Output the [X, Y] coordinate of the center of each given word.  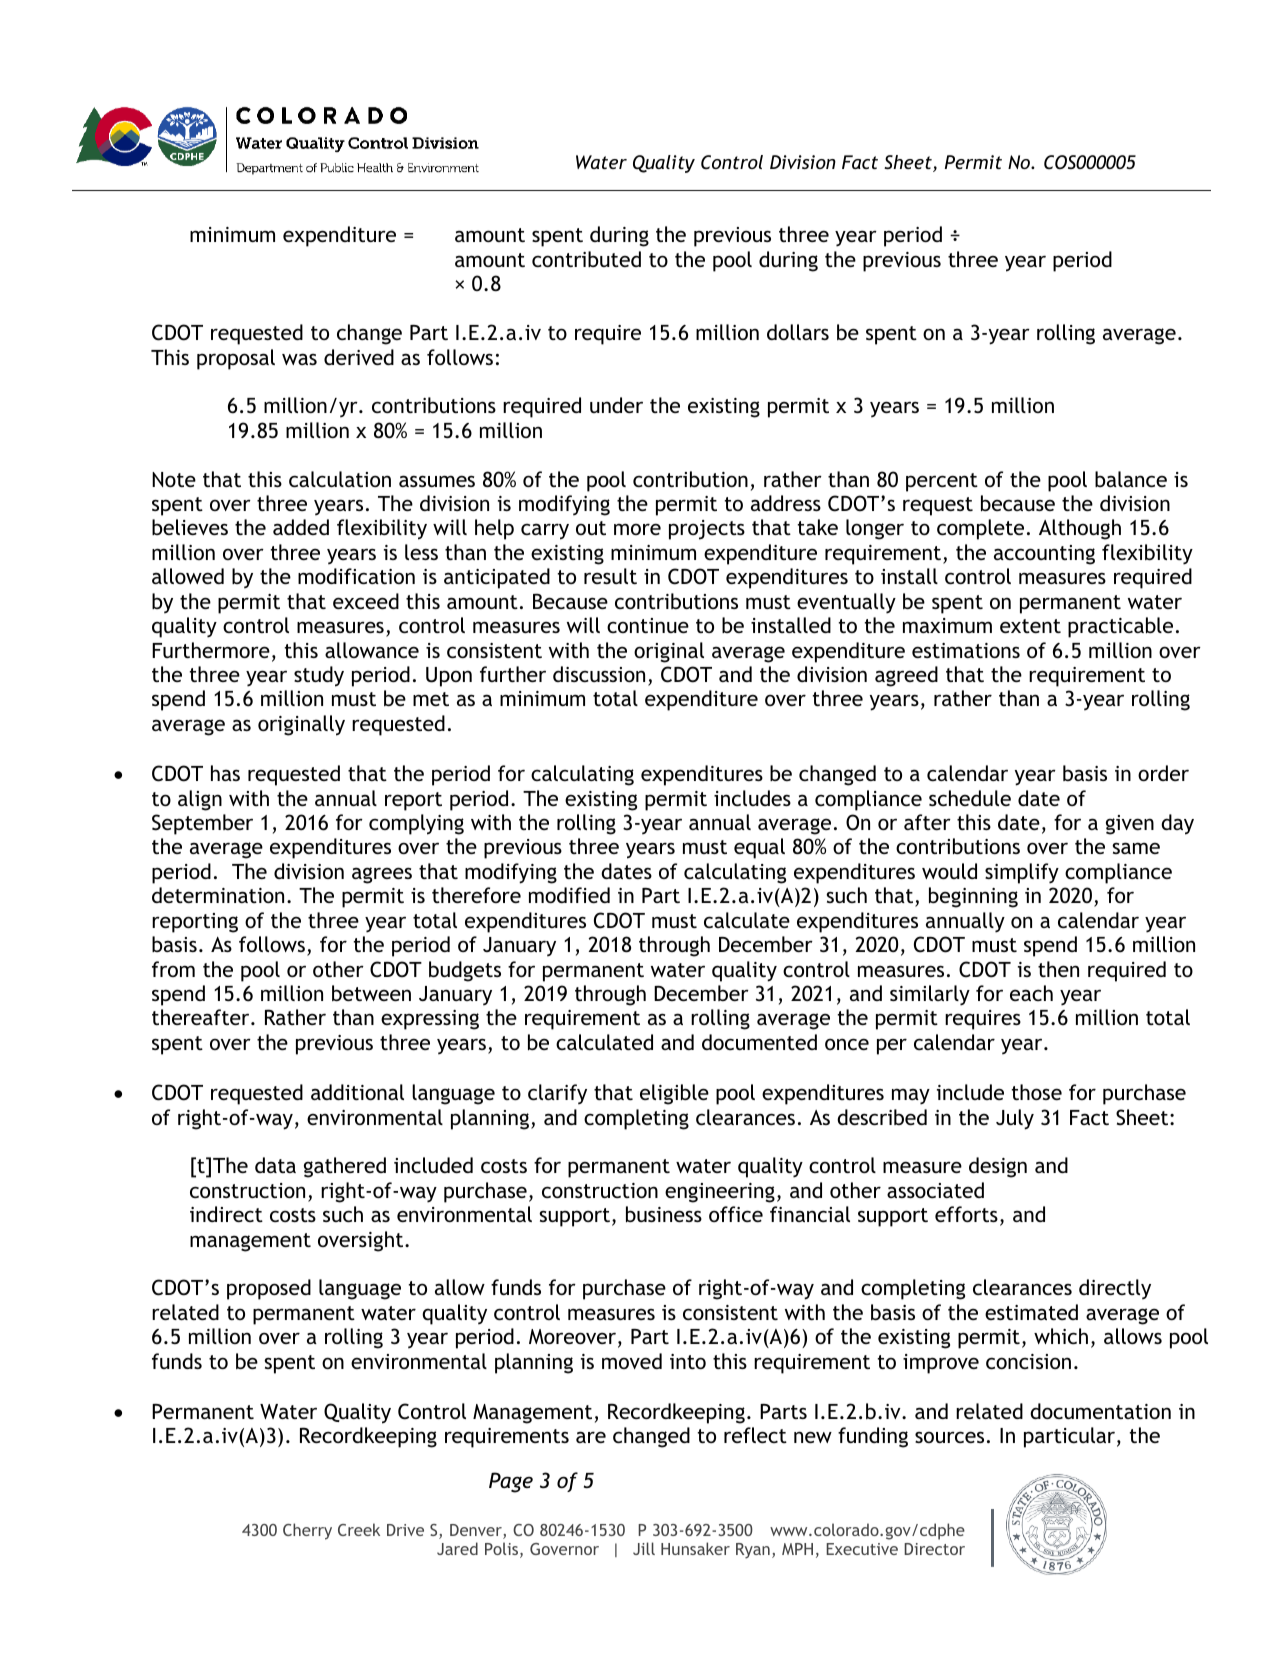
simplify [1022, 873]
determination [218, 895]
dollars [798, 332]
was [299, 359]
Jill [644, 1548]
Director [934, 1549]
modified [569, 895]
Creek [359, 1529]
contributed [586, 259]
